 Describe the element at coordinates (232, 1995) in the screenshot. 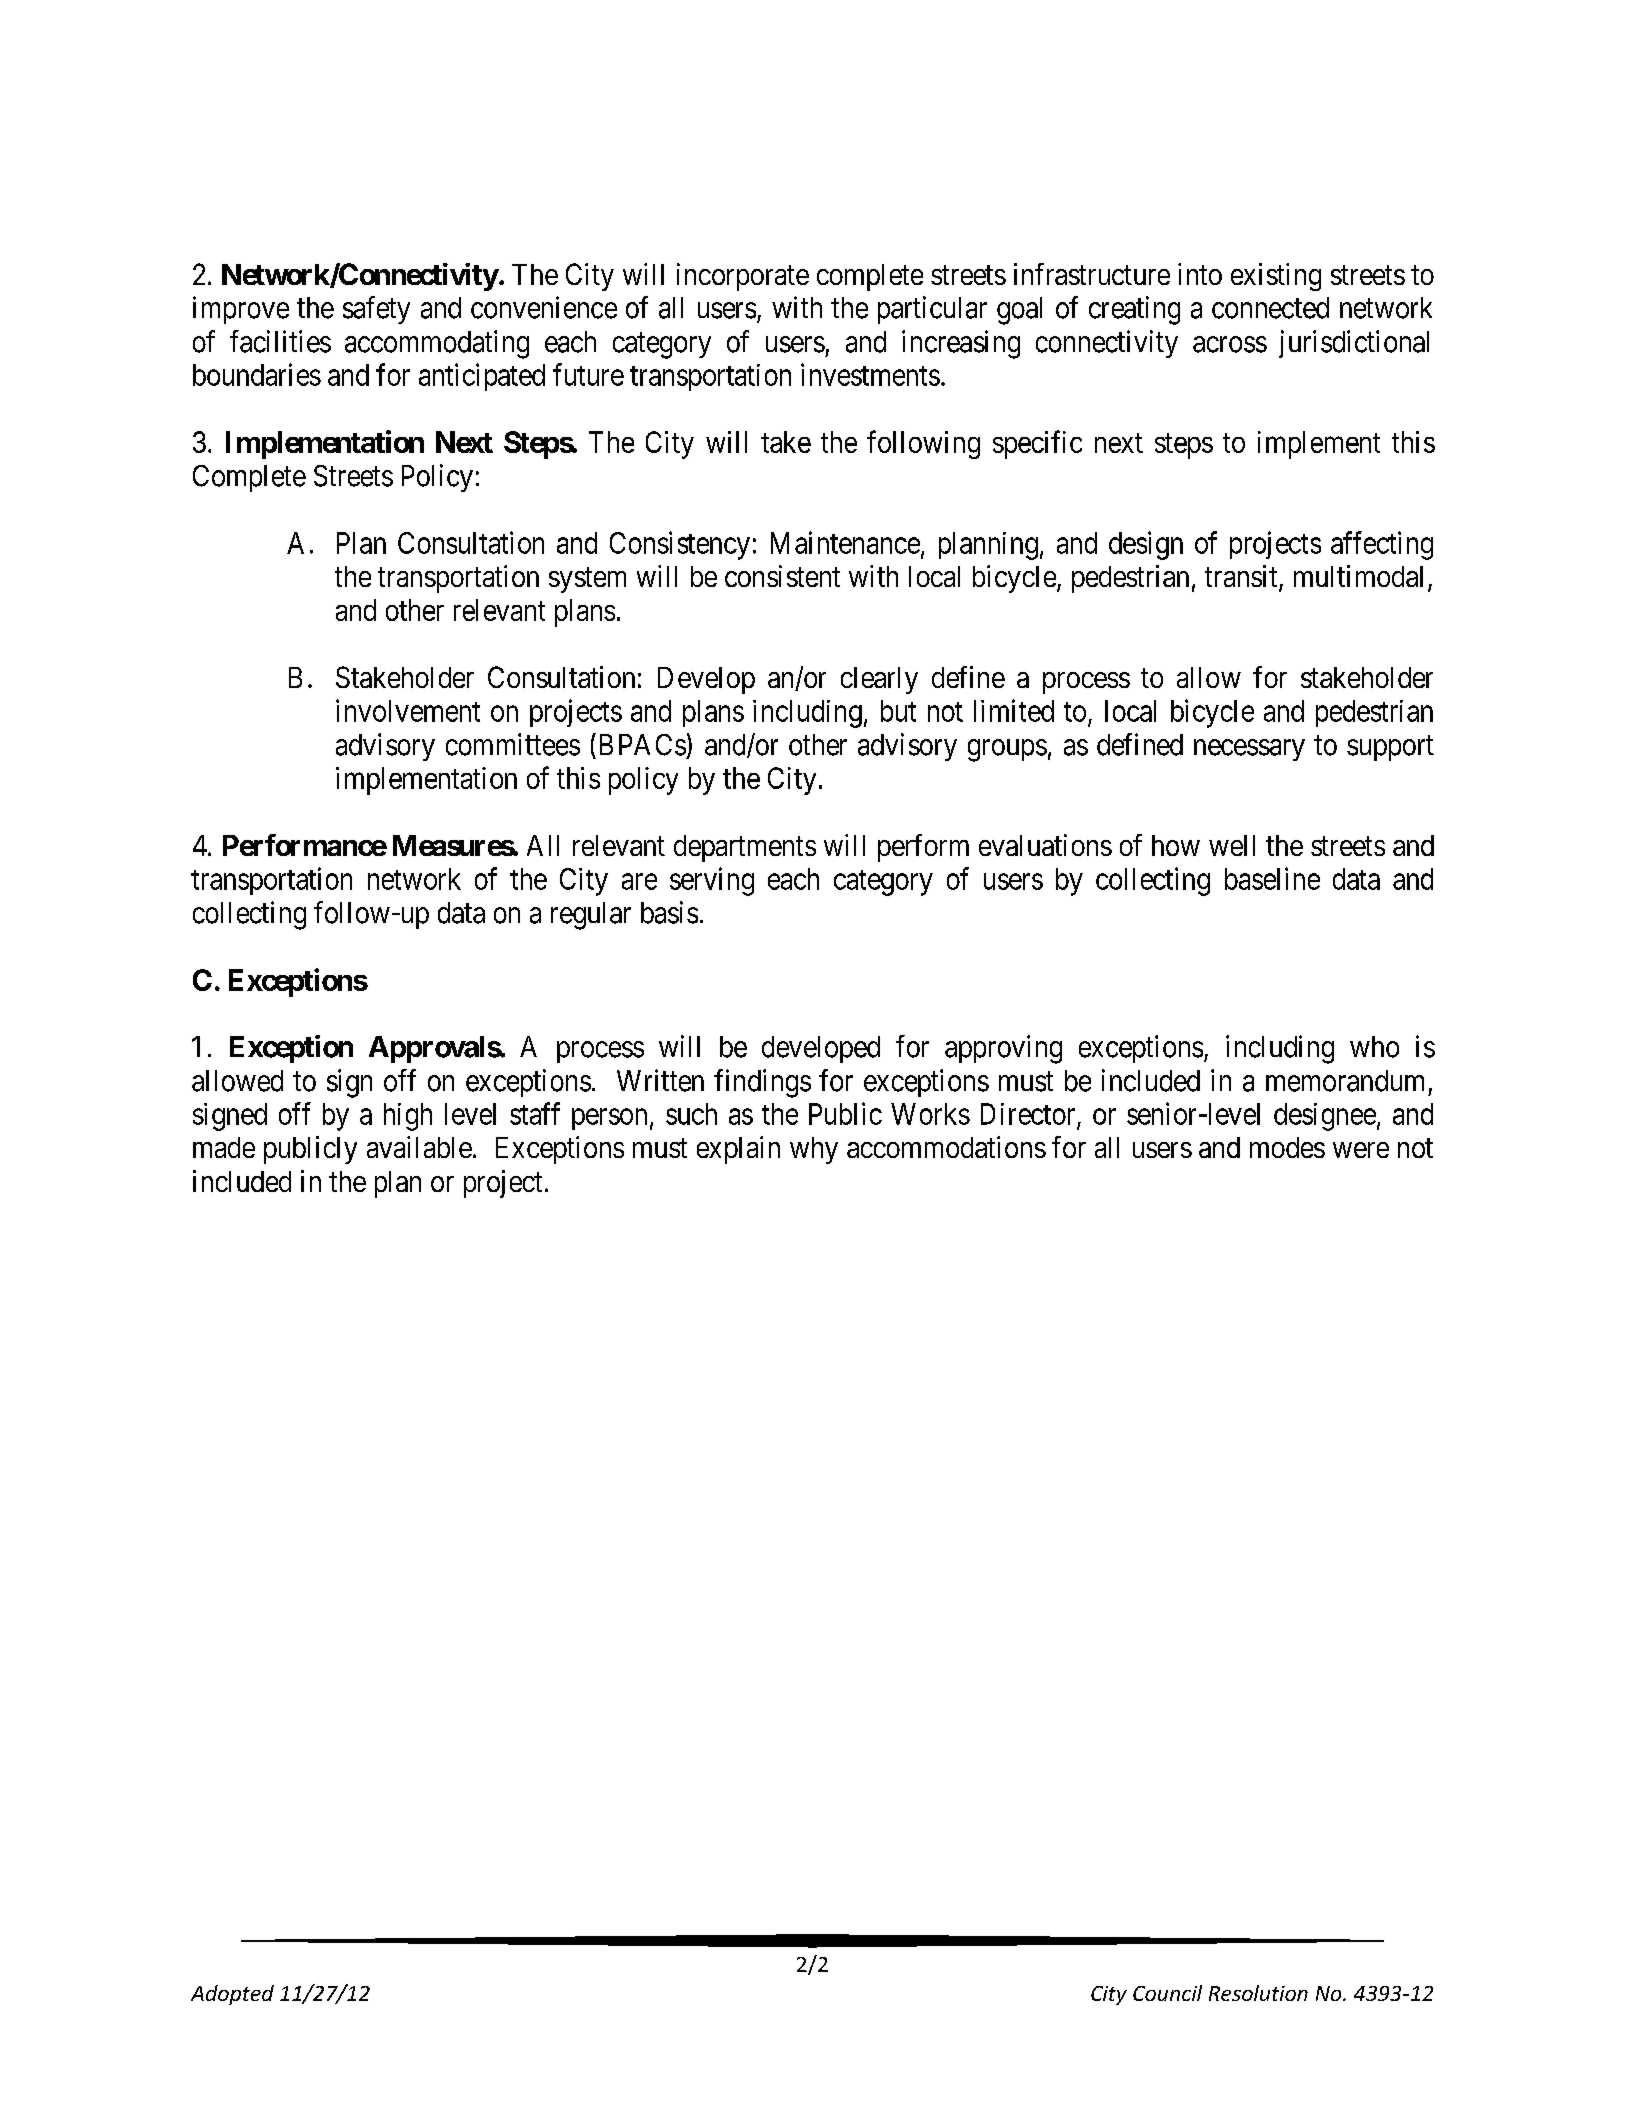

I see `Adopted` at that location.
